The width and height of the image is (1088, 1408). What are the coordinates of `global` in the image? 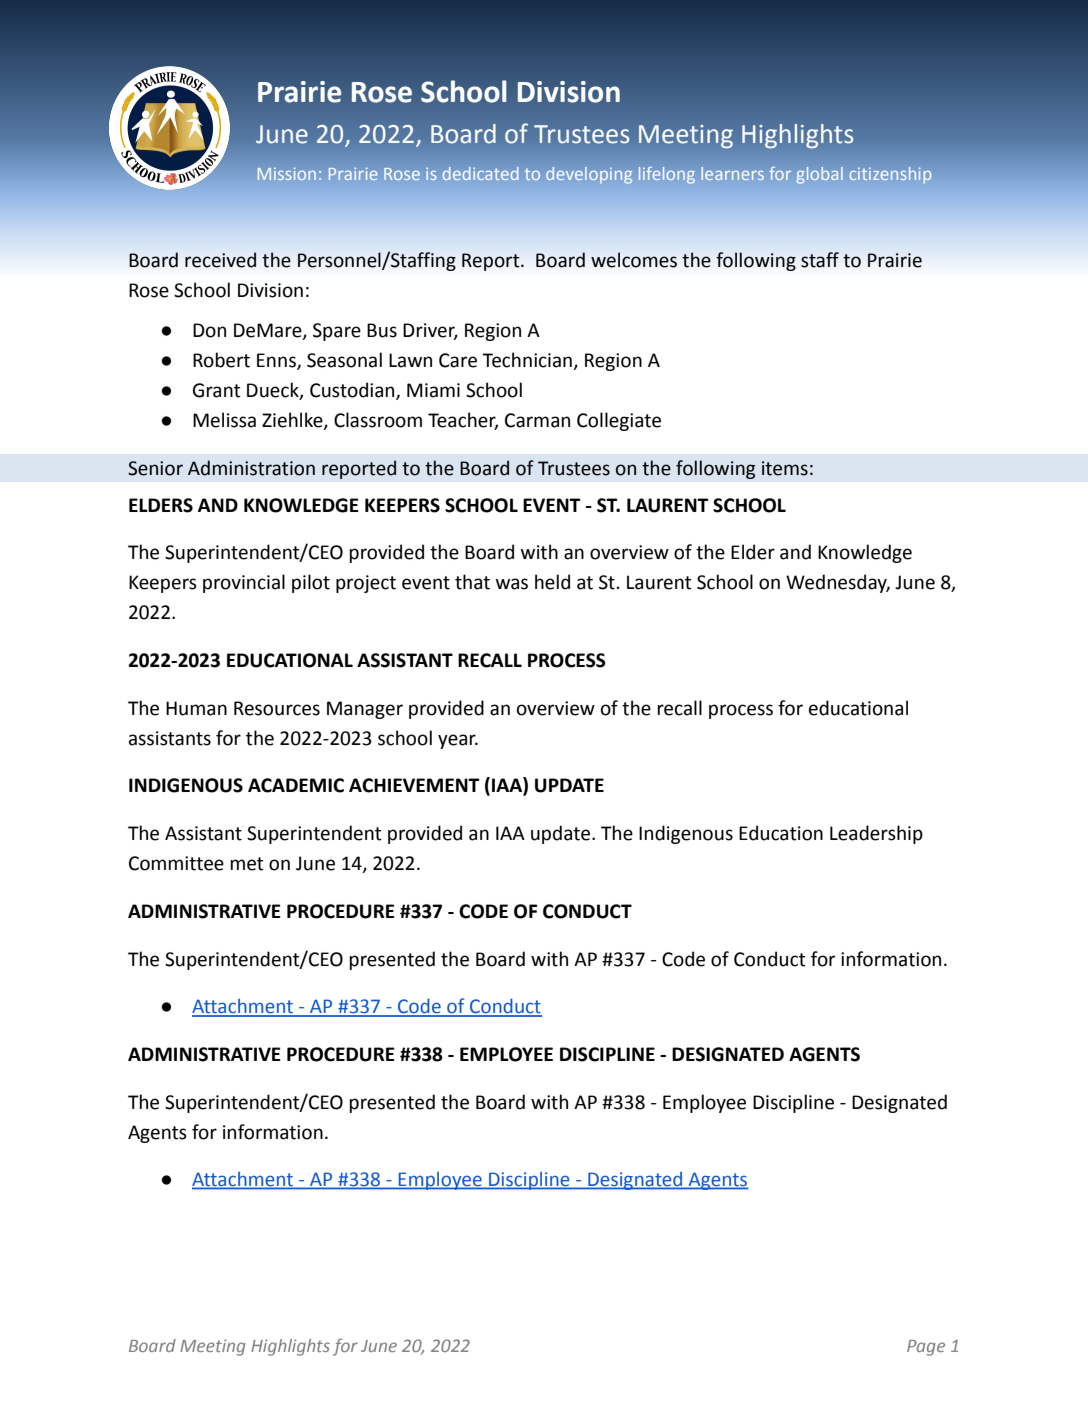 It's located at (819, 175).
